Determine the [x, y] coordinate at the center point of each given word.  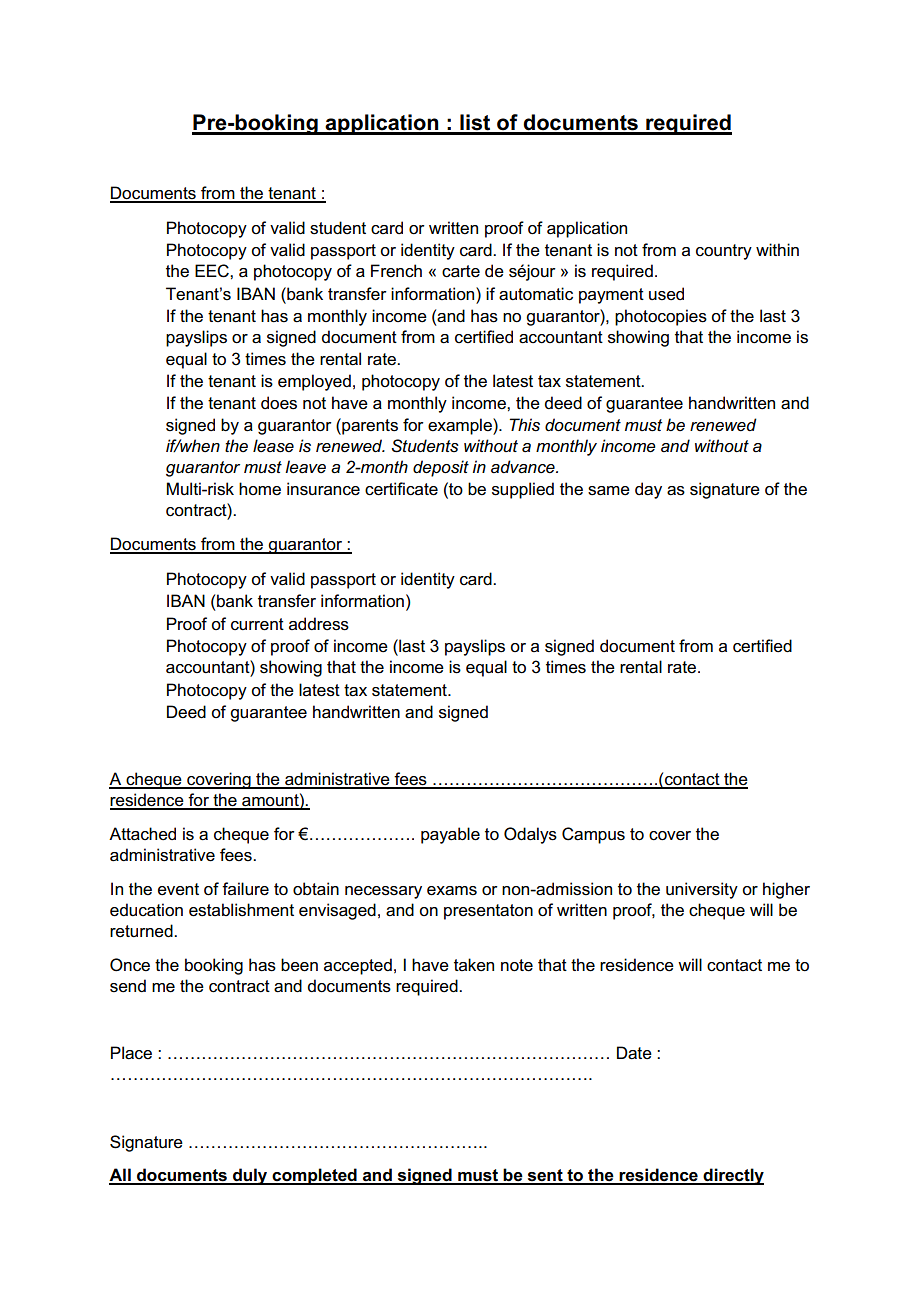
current [257, 624]
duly [250, 1176]
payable [450, 835]
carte [461, 271]
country [724, 252]
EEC [213, 271]
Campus [593, 835]
